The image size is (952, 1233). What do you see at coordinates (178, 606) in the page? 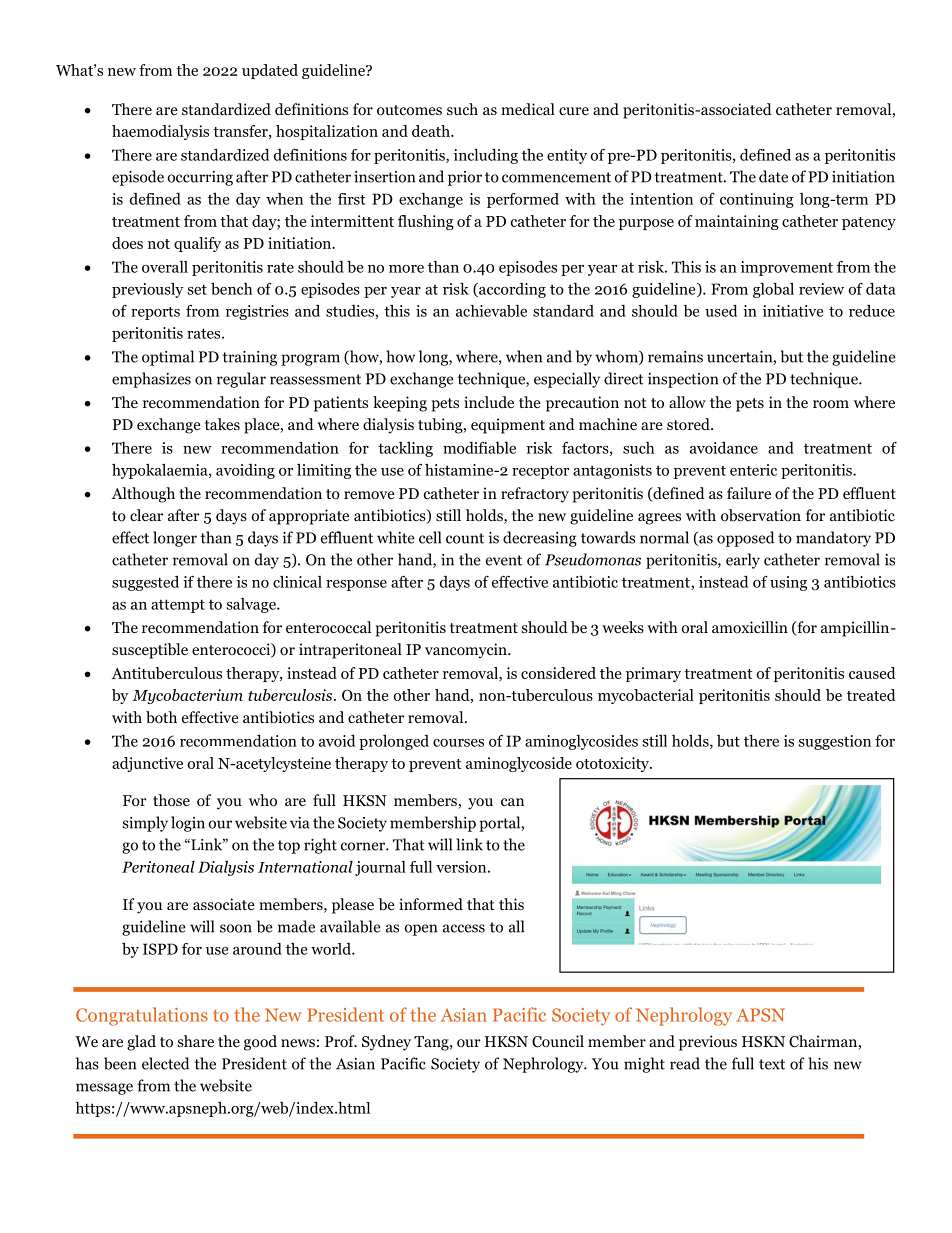
I see `attempt` at bounding box center [178, 606].
